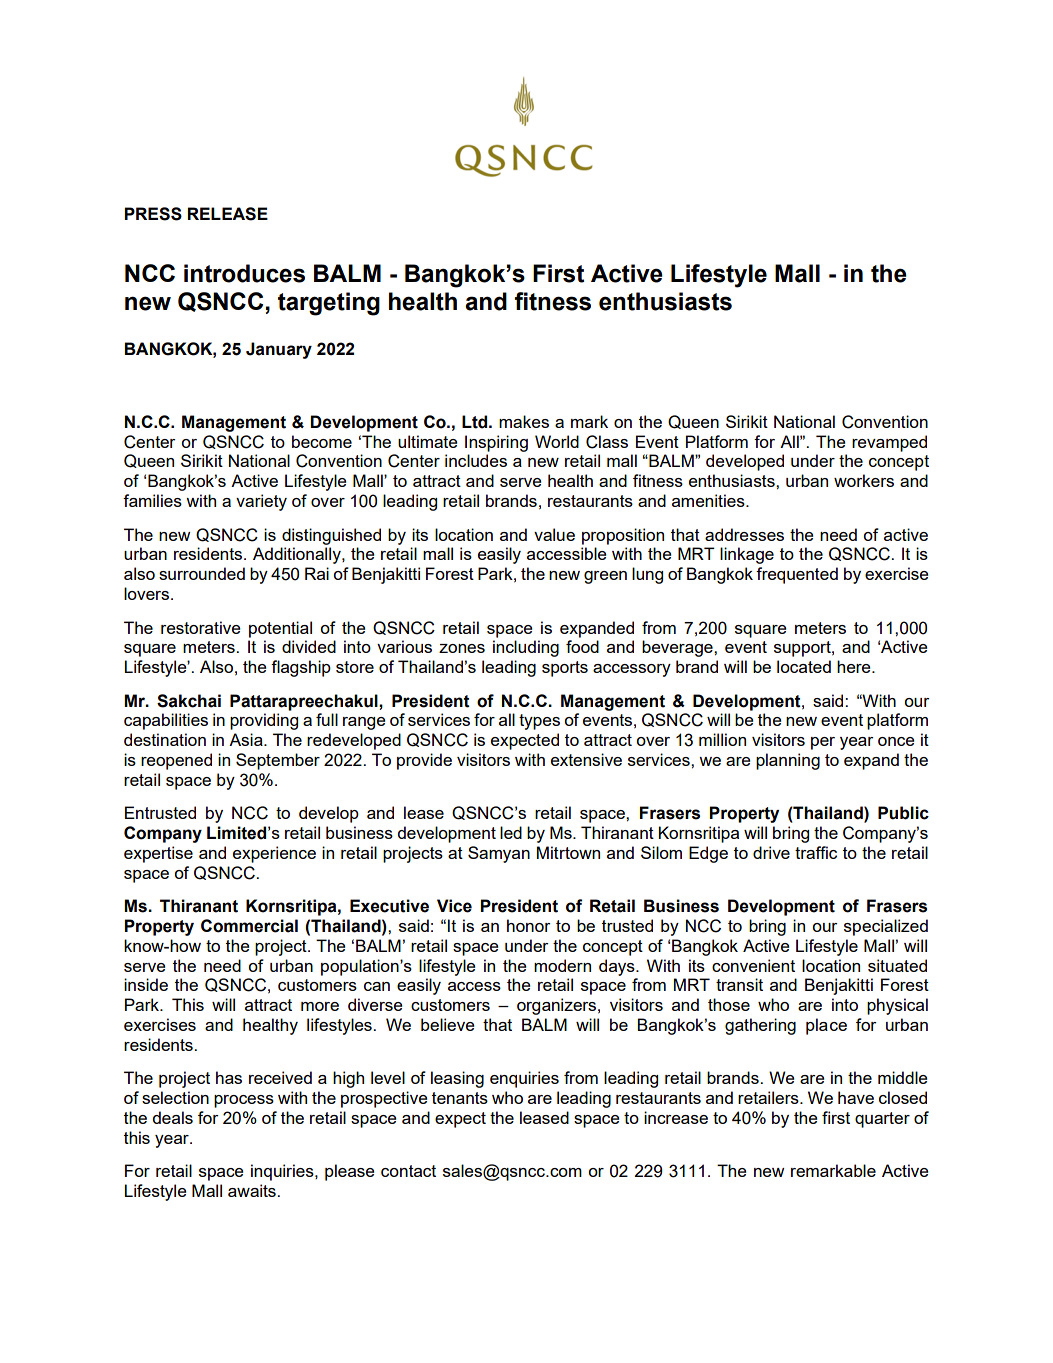 This page has width=1053, height=1363. I want to click on specialized, so click(886, 927).
